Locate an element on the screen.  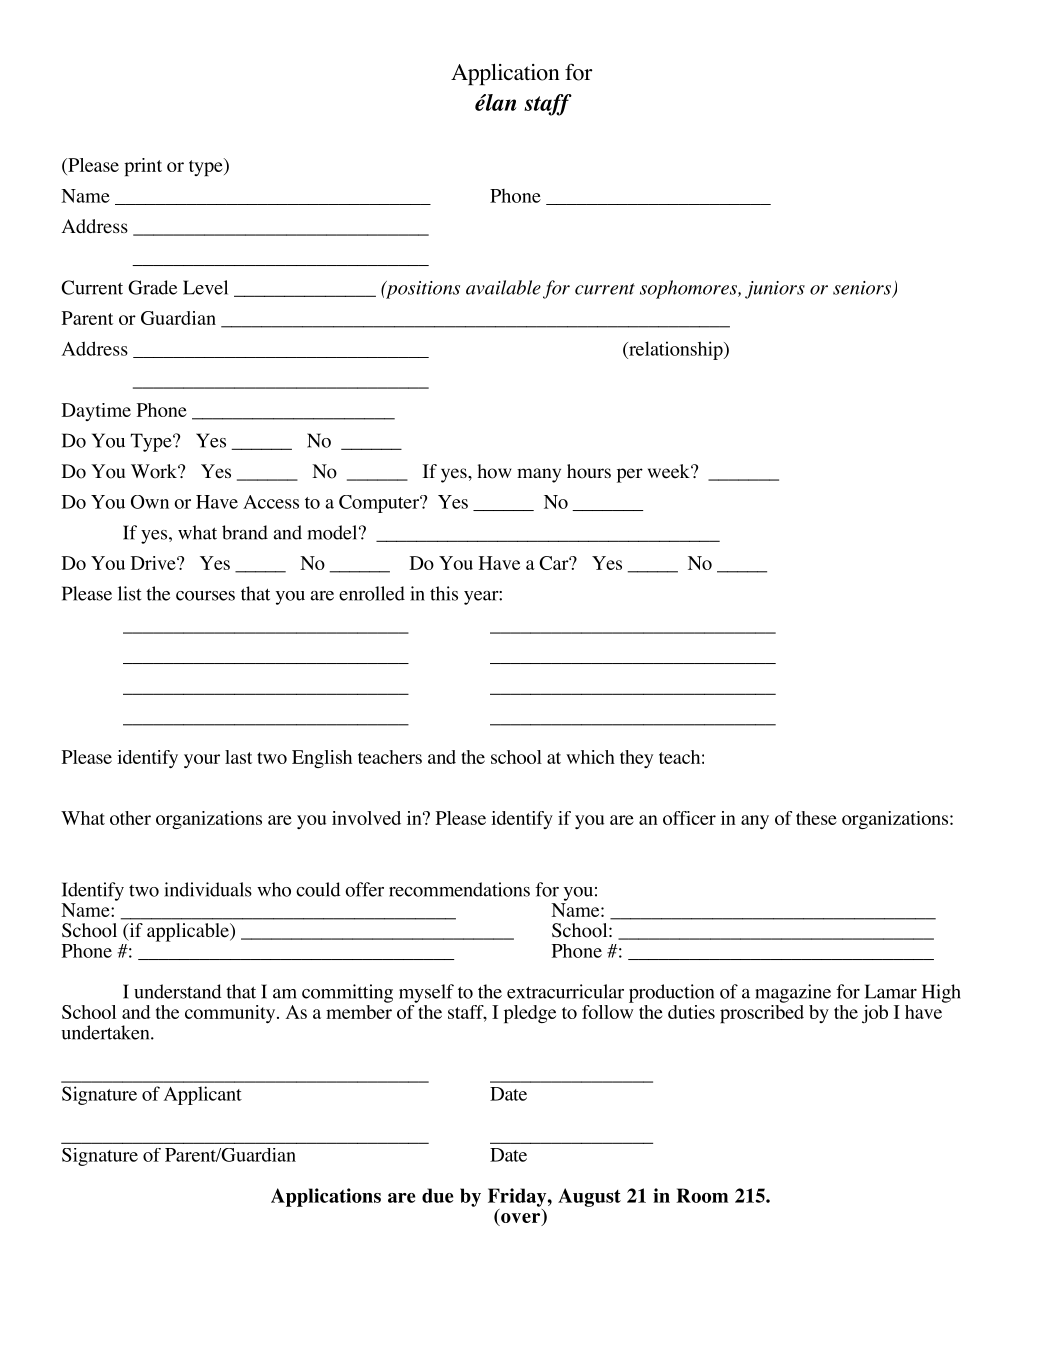
print is located at coordinates (143, 167).
